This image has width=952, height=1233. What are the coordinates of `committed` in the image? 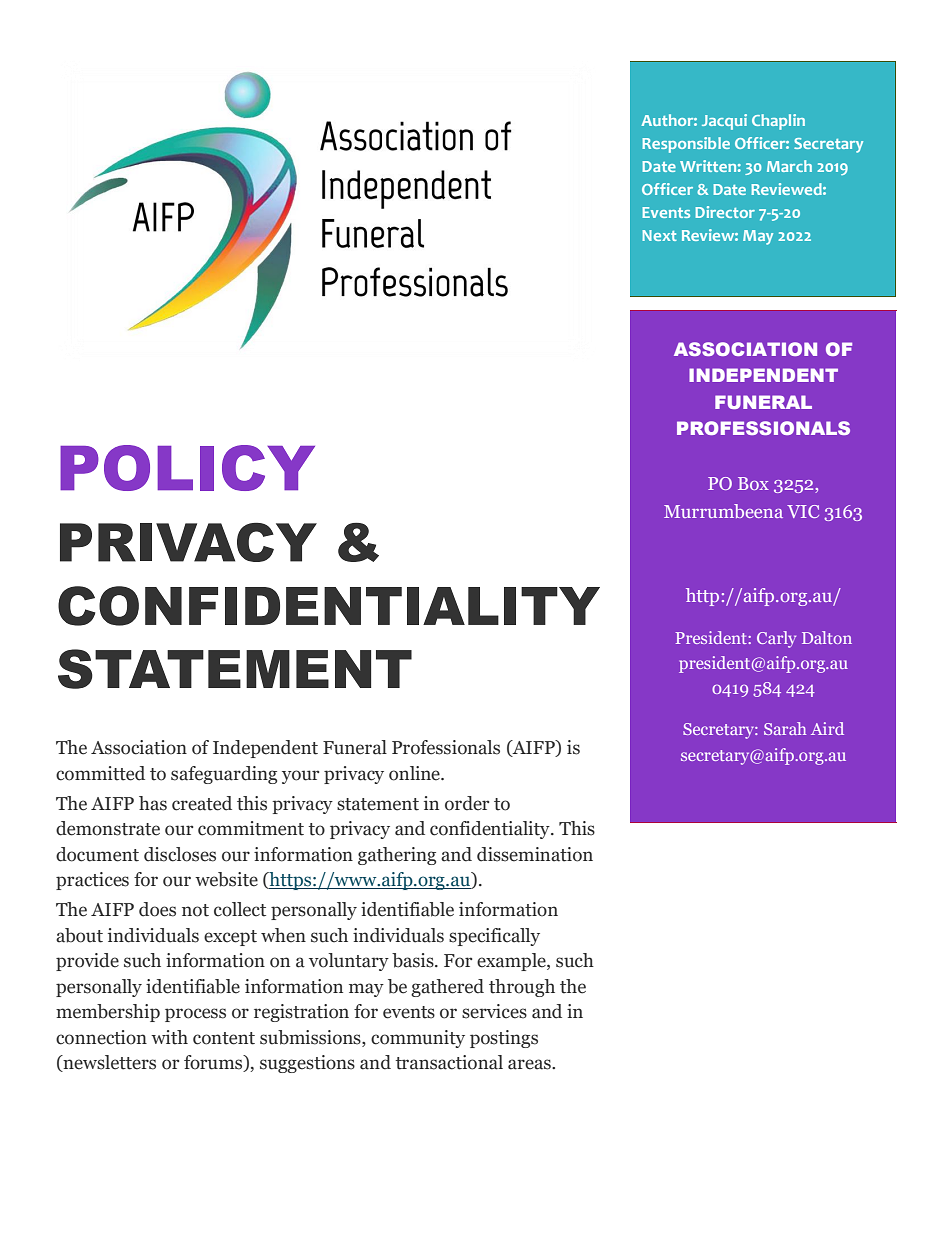 It's located at (100, 773).
